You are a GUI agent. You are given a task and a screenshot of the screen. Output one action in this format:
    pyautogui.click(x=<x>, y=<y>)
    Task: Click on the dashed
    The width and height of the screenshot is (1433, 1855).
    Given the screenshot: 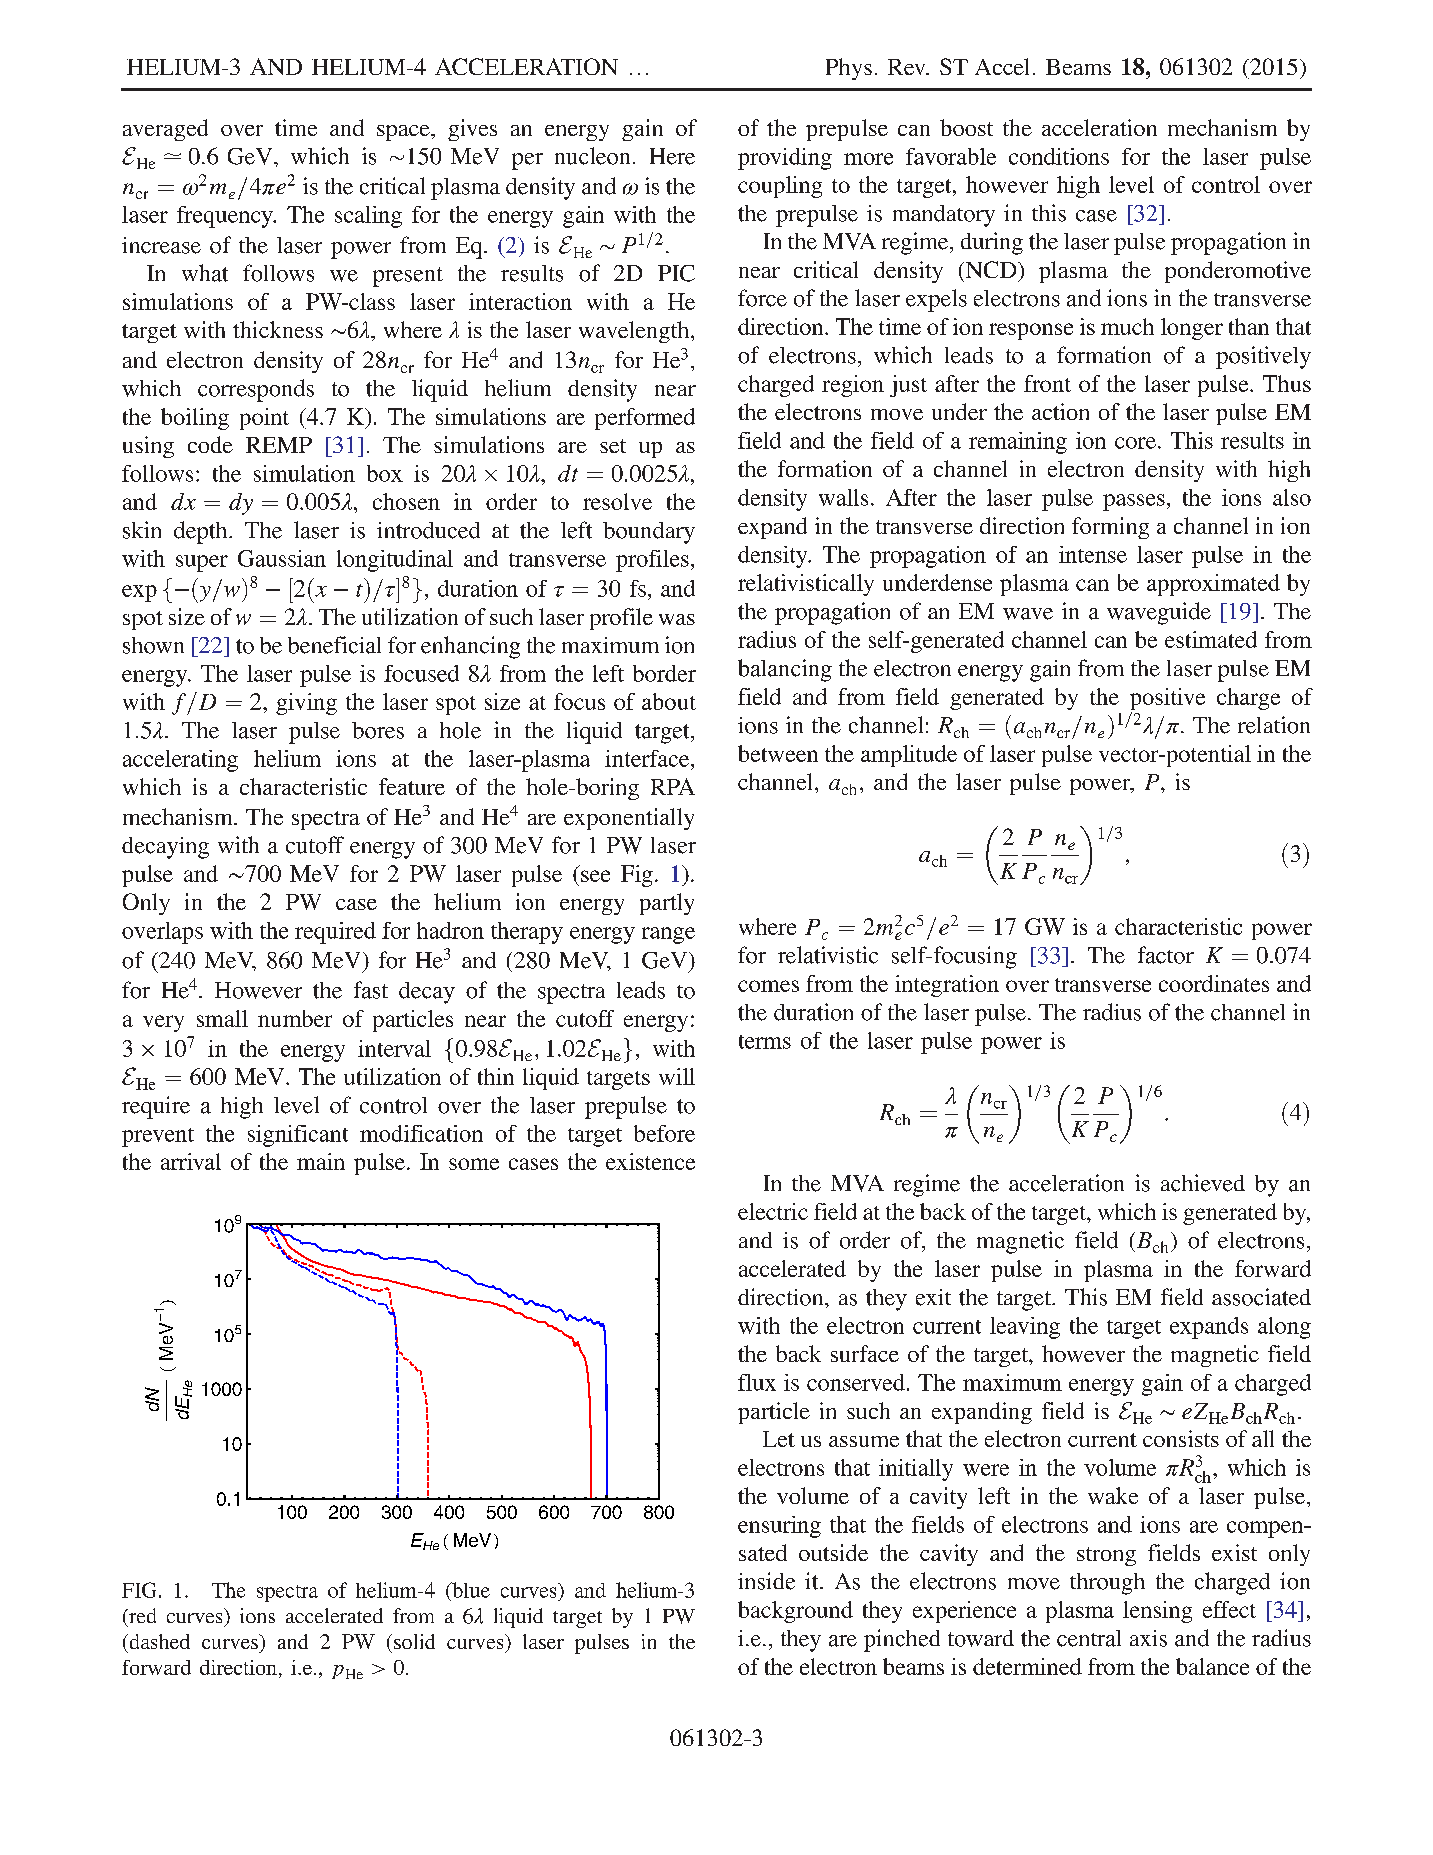 What is the action you would take?
    pyautogui.click(x=158, y=1641)
